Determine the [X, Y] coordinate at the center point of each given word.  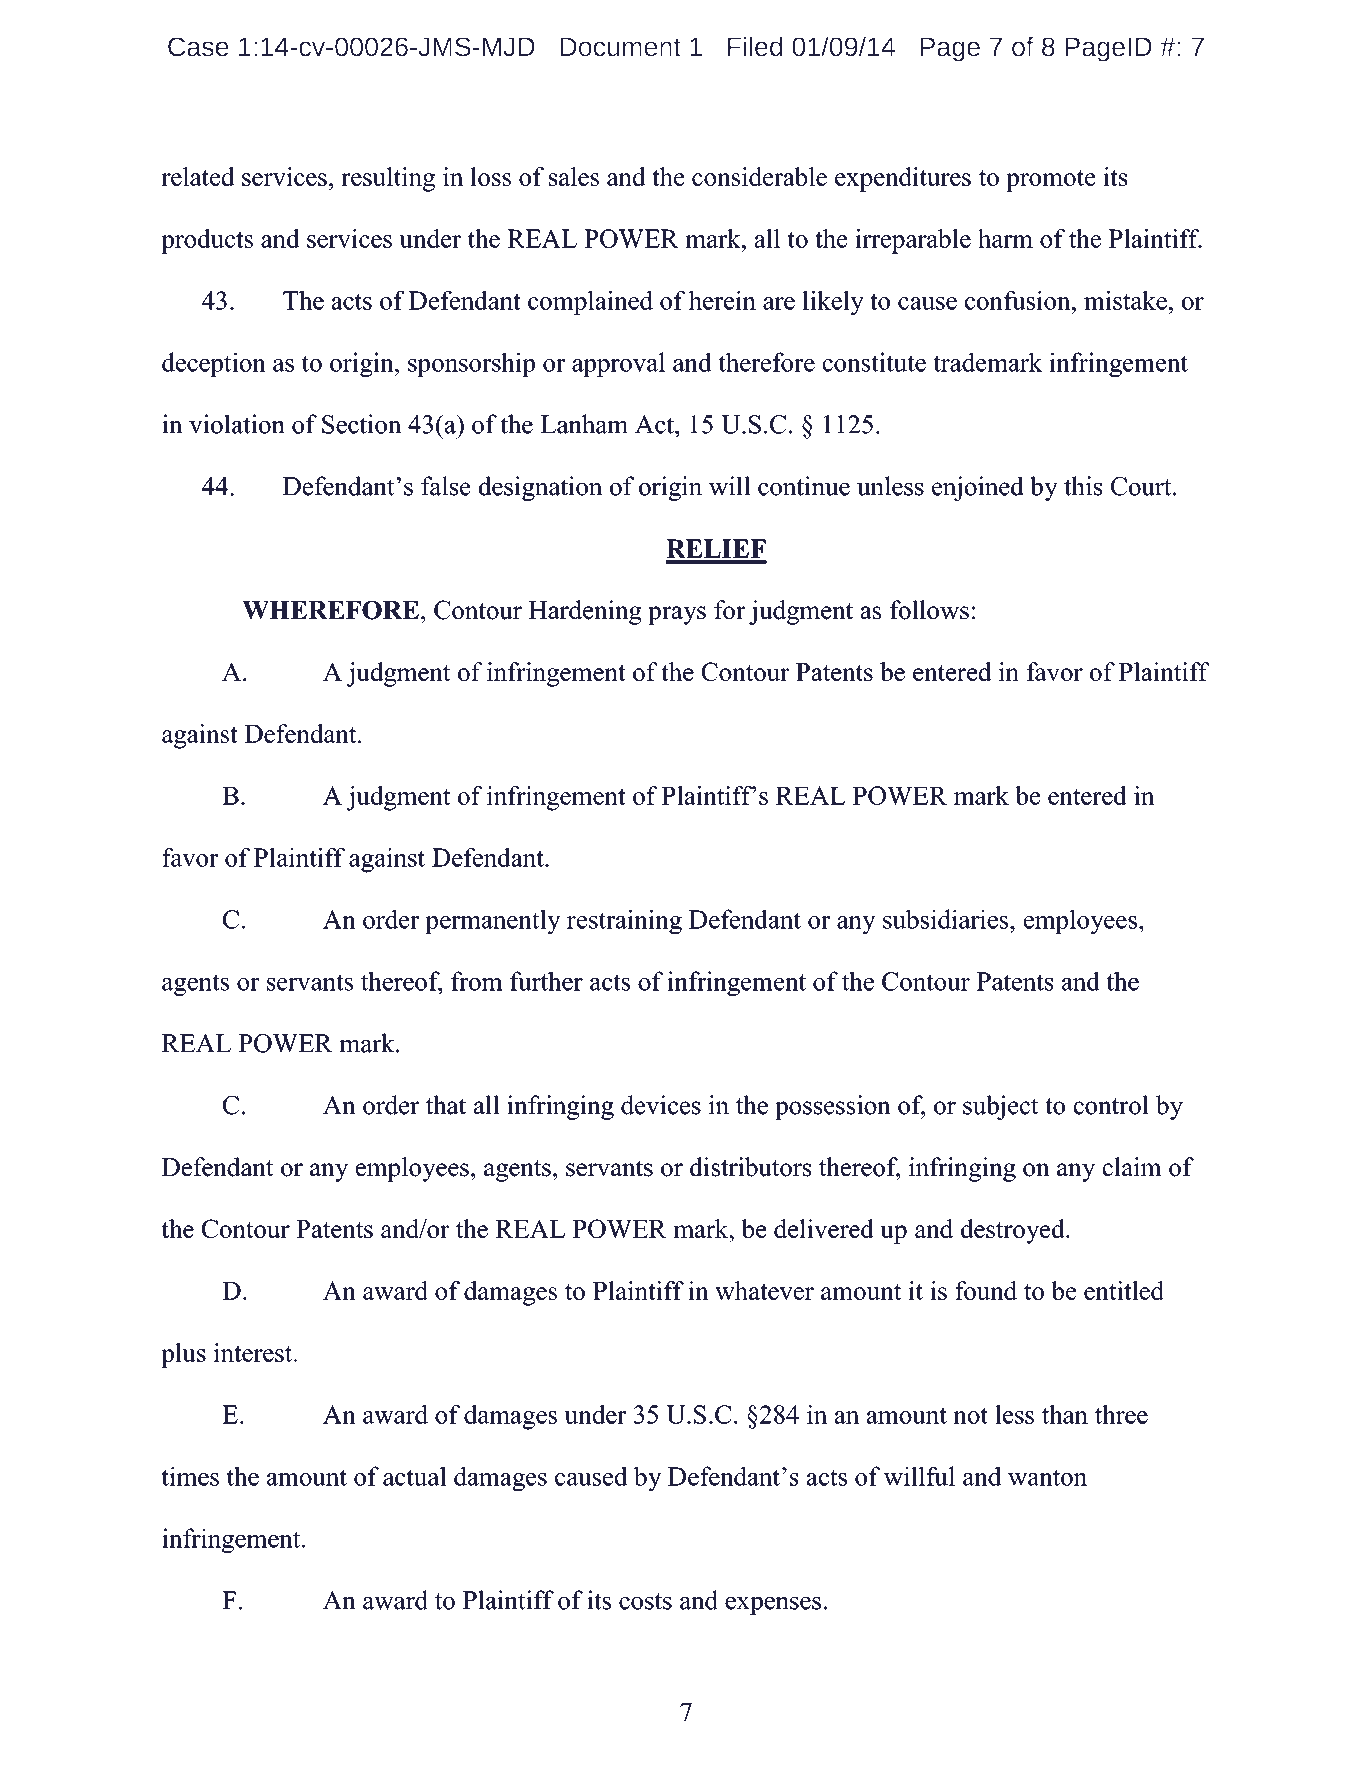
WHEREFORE [330, 610]
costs [645, 1601]
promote [1050, 180]
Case [198, 47]
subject [1000, 1107]
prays [677, 615]
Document [620, 47]
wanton [1047, 1477]
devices [661, 1105]
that [446, 1105]
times [190, 1476]
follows [929, 610]
